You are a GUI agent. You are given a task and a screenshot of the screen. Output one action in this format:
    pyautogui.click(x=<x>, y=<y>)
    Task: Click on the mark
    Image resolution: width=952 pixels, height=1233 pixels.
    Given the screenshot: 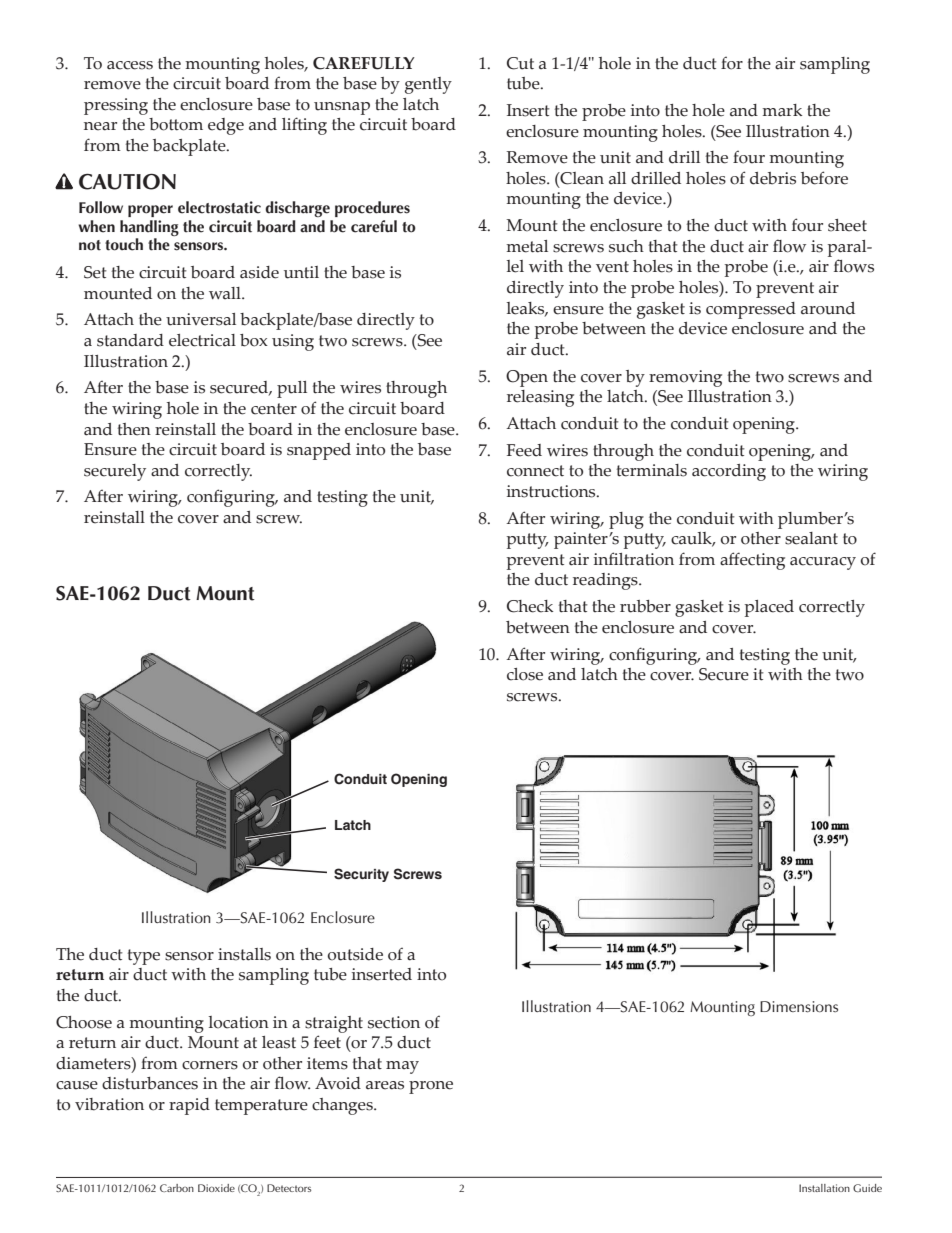 What is the action you would take?
    pyautogui.click(x=782, y=110)
